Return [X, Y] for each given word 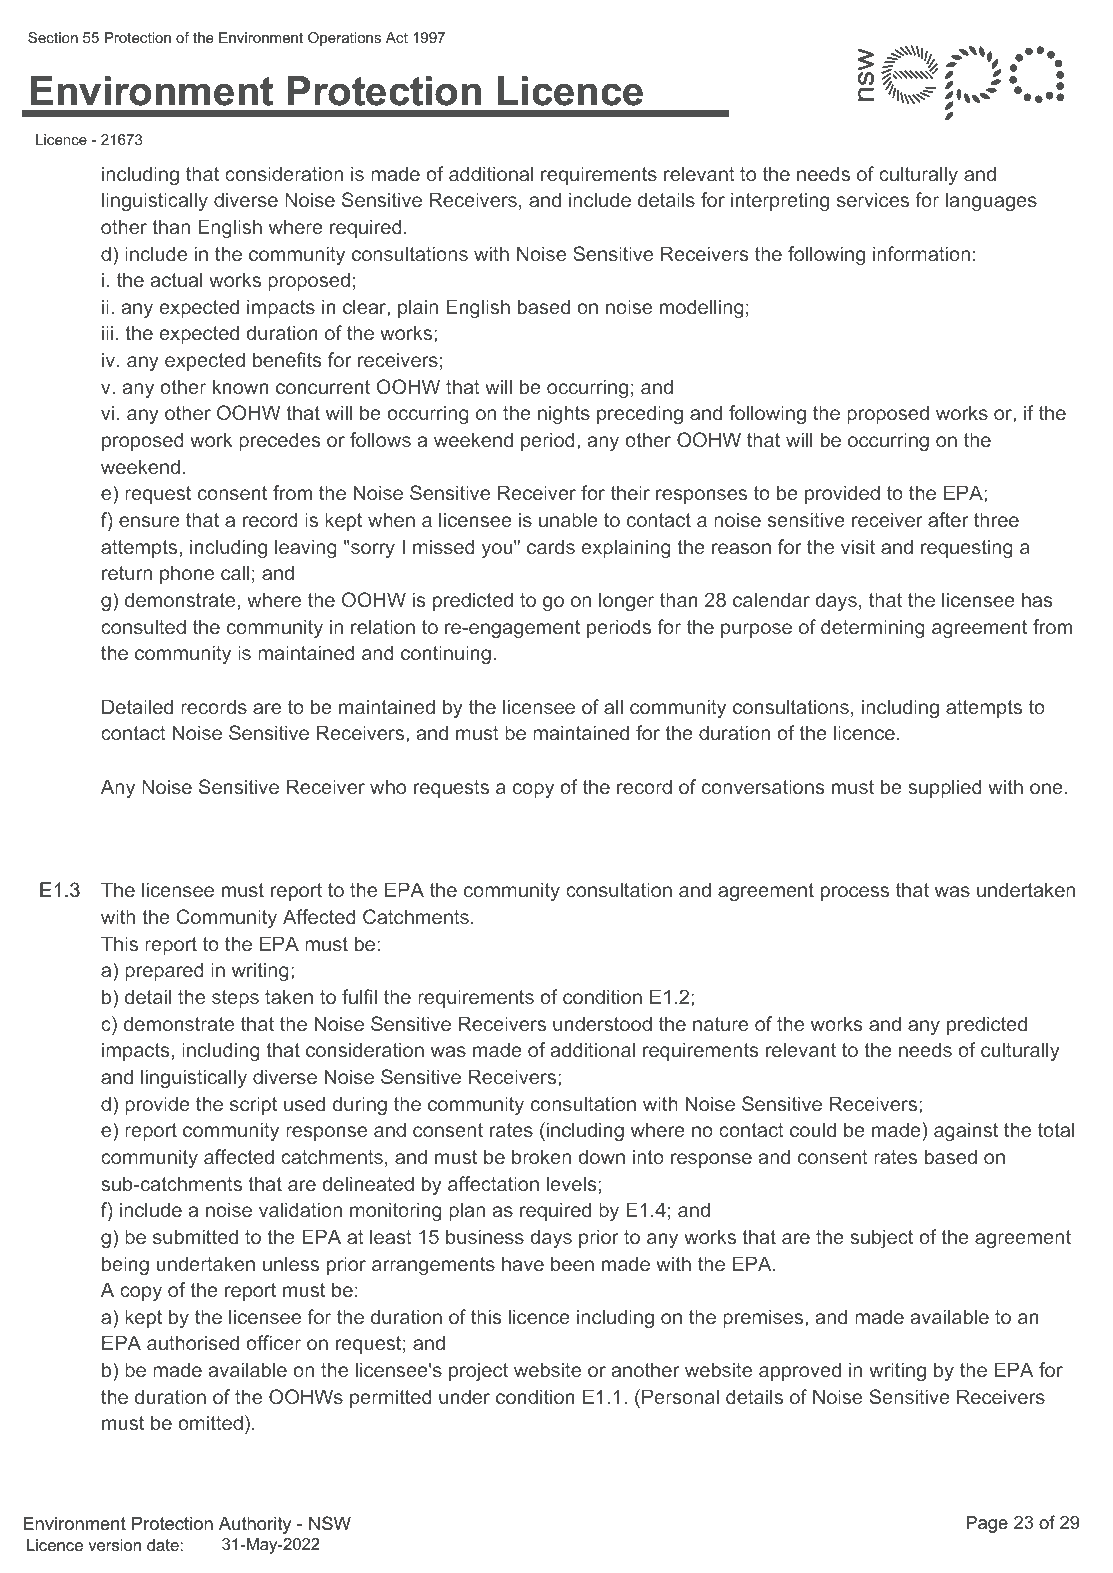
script [253, 1105]
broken [541, 1156]
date [164, 1545]
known [241, 386]
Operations [344, 39]
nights [564, 414]
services [873, 199]
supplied [944, 788]
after [948, 519]
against [966, 1131]
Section [53, 37]
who [388, 786]
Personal [680, 1396]
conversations [763, 786]
